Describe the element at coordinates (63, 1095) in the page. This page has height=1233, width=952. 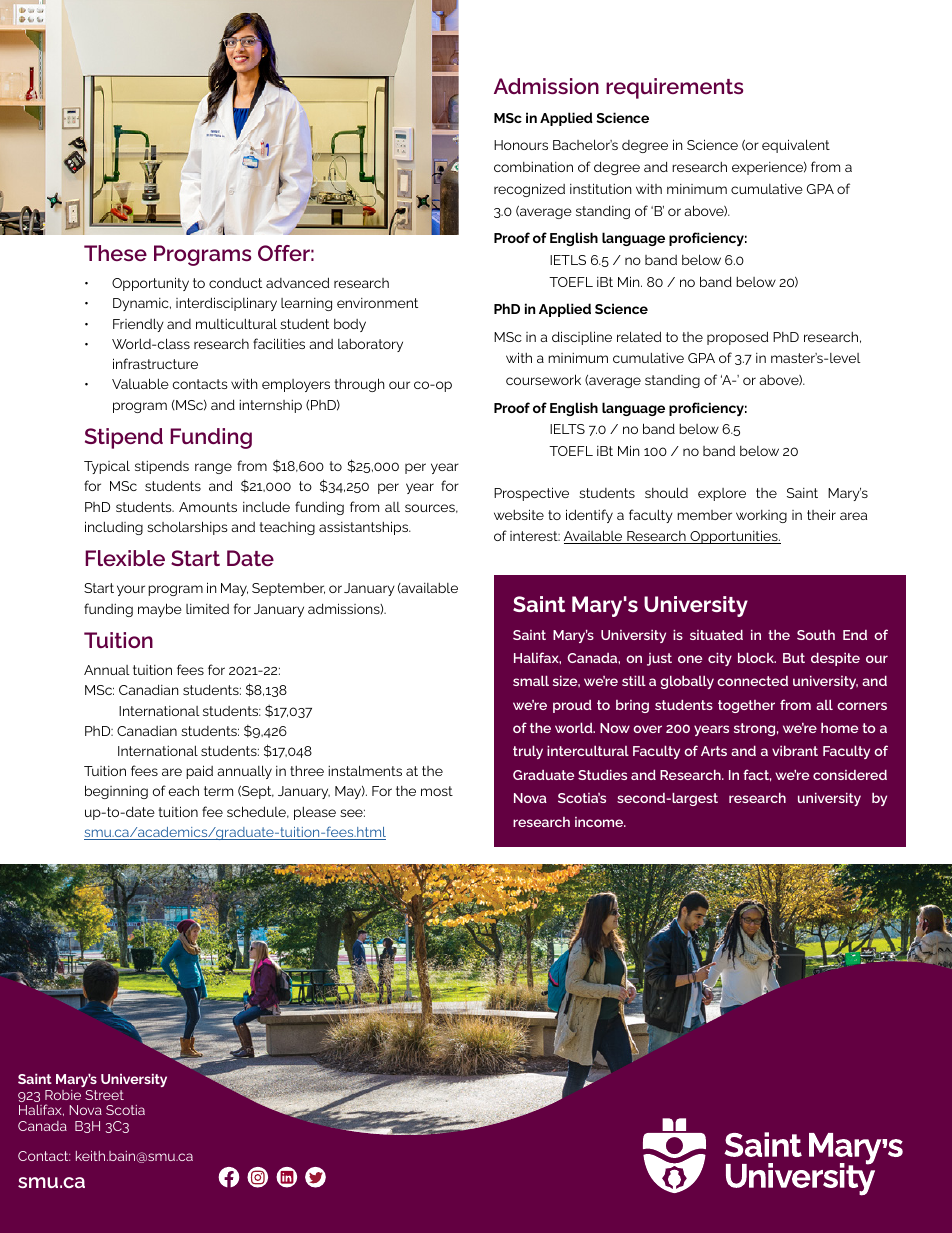
I see `Robie` at that location.
